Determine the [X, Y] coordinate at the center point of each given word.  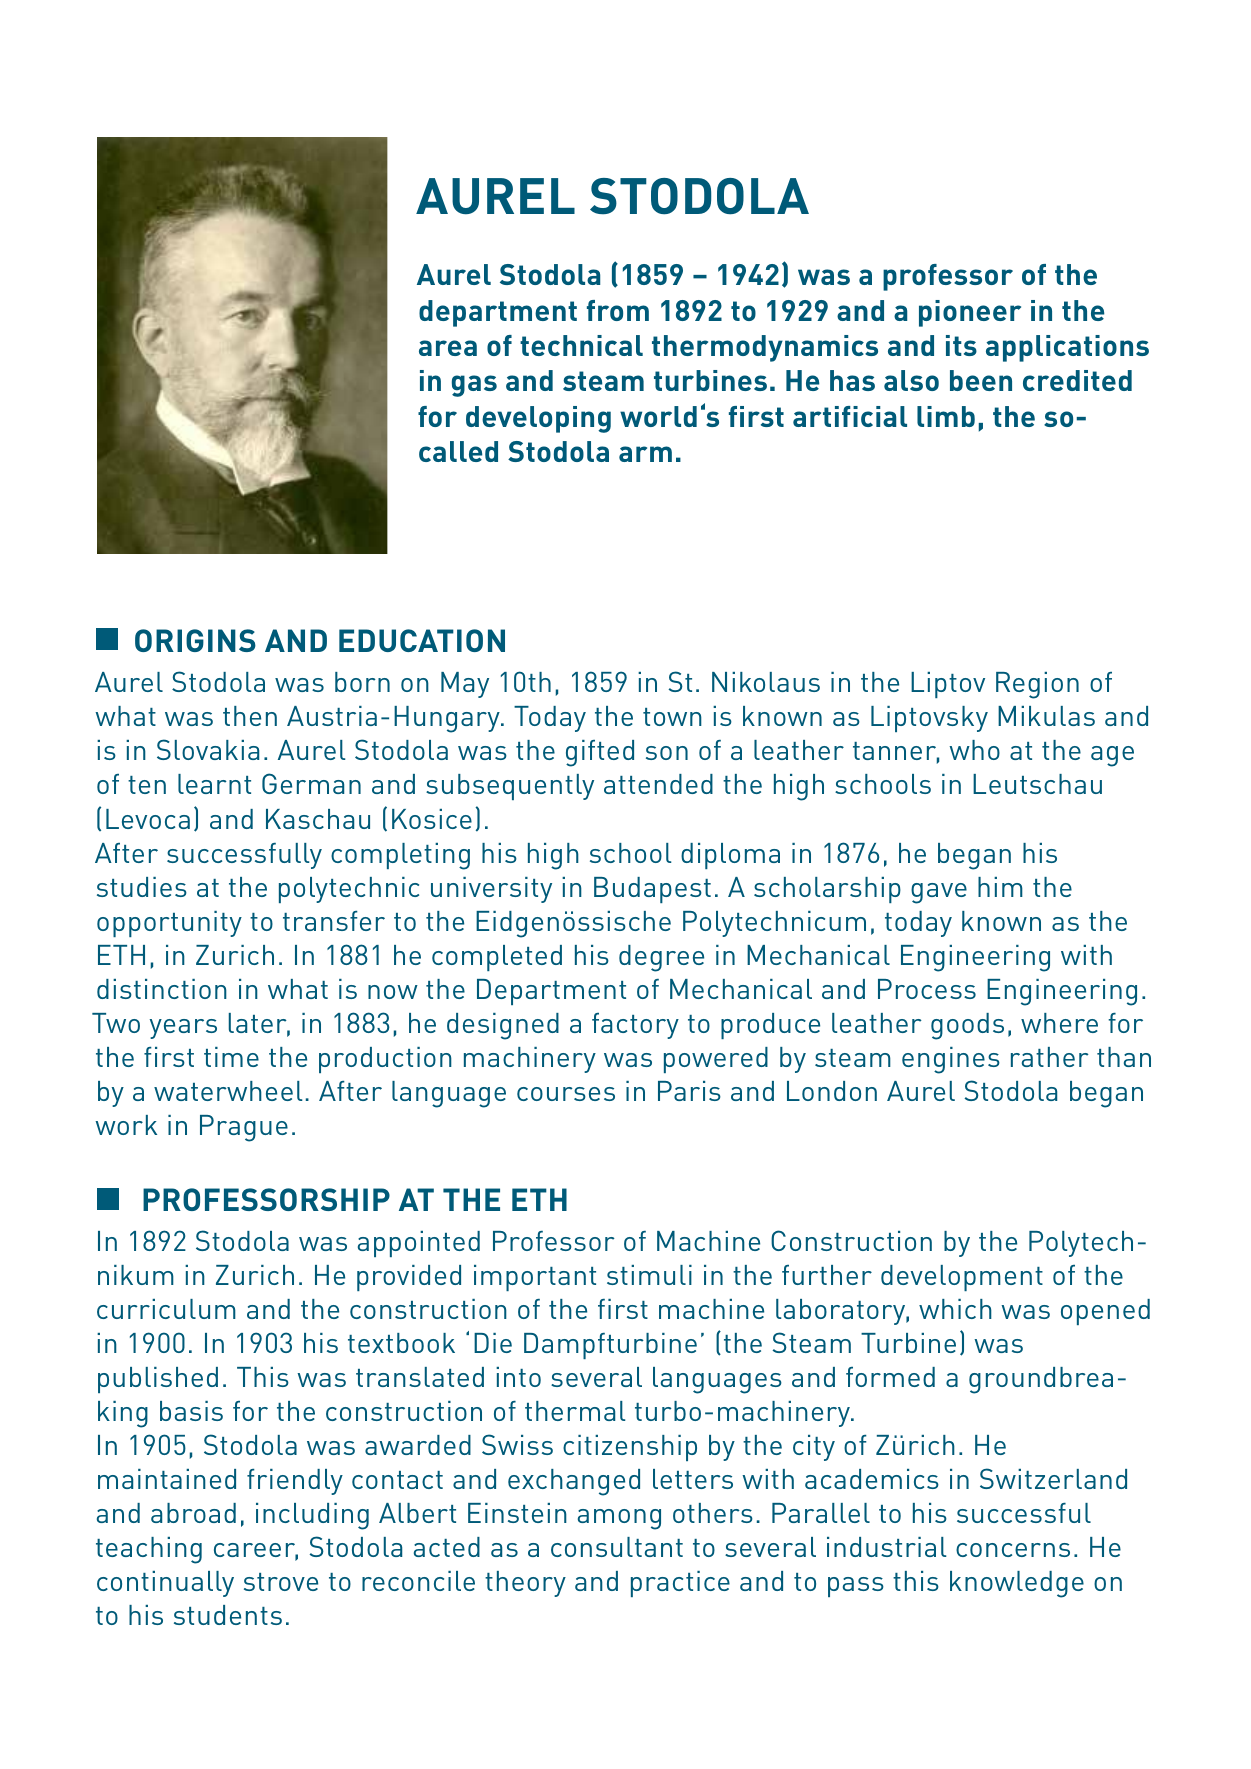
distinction [162, 989]
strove [281, 1582]
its [961, 345]
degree [661, 958]
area [448, 348]
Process [927, 989]
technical [581, 345]
